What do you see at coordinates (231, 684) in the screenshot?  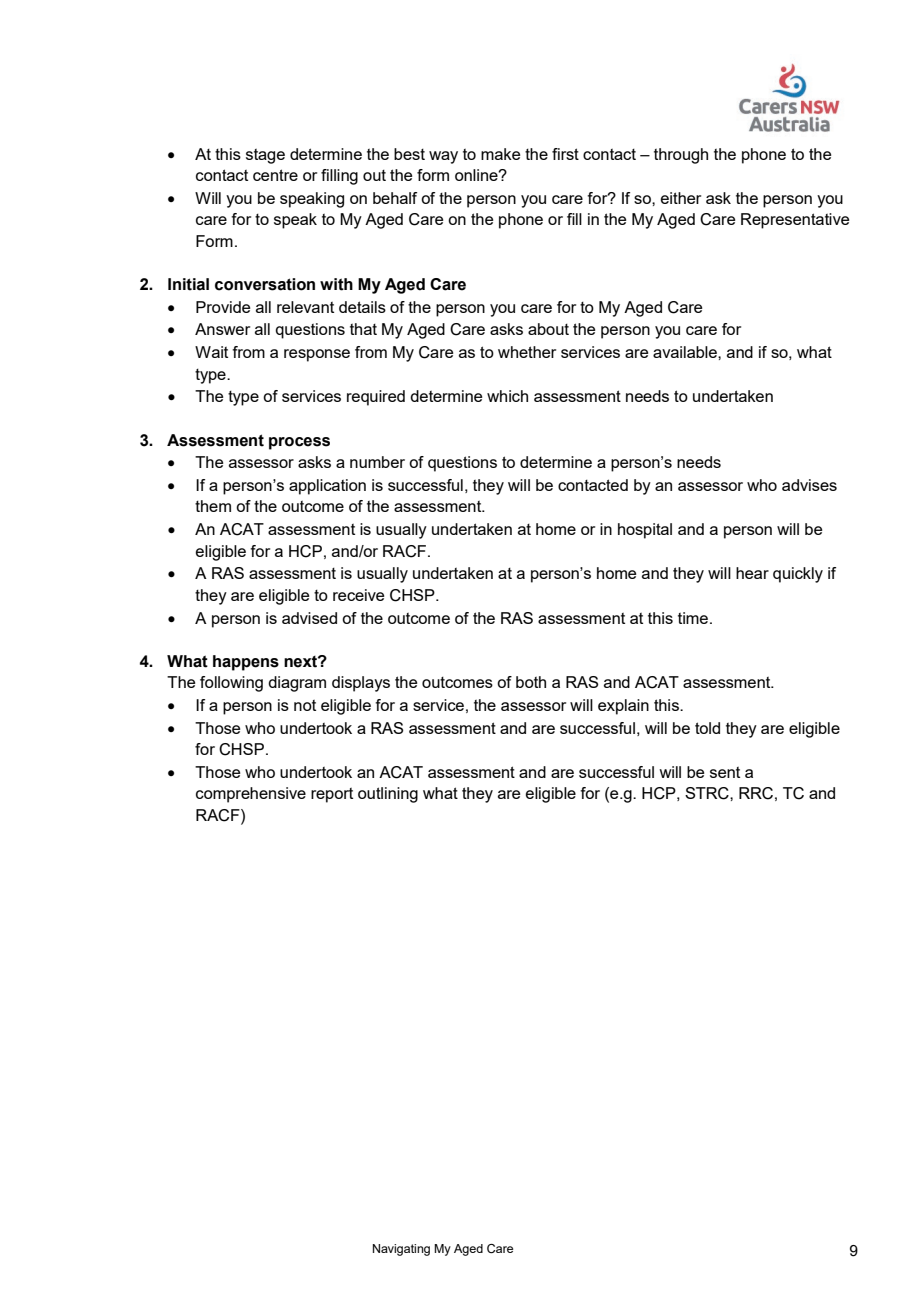 I see `following` at bounding box center [231, 684].
